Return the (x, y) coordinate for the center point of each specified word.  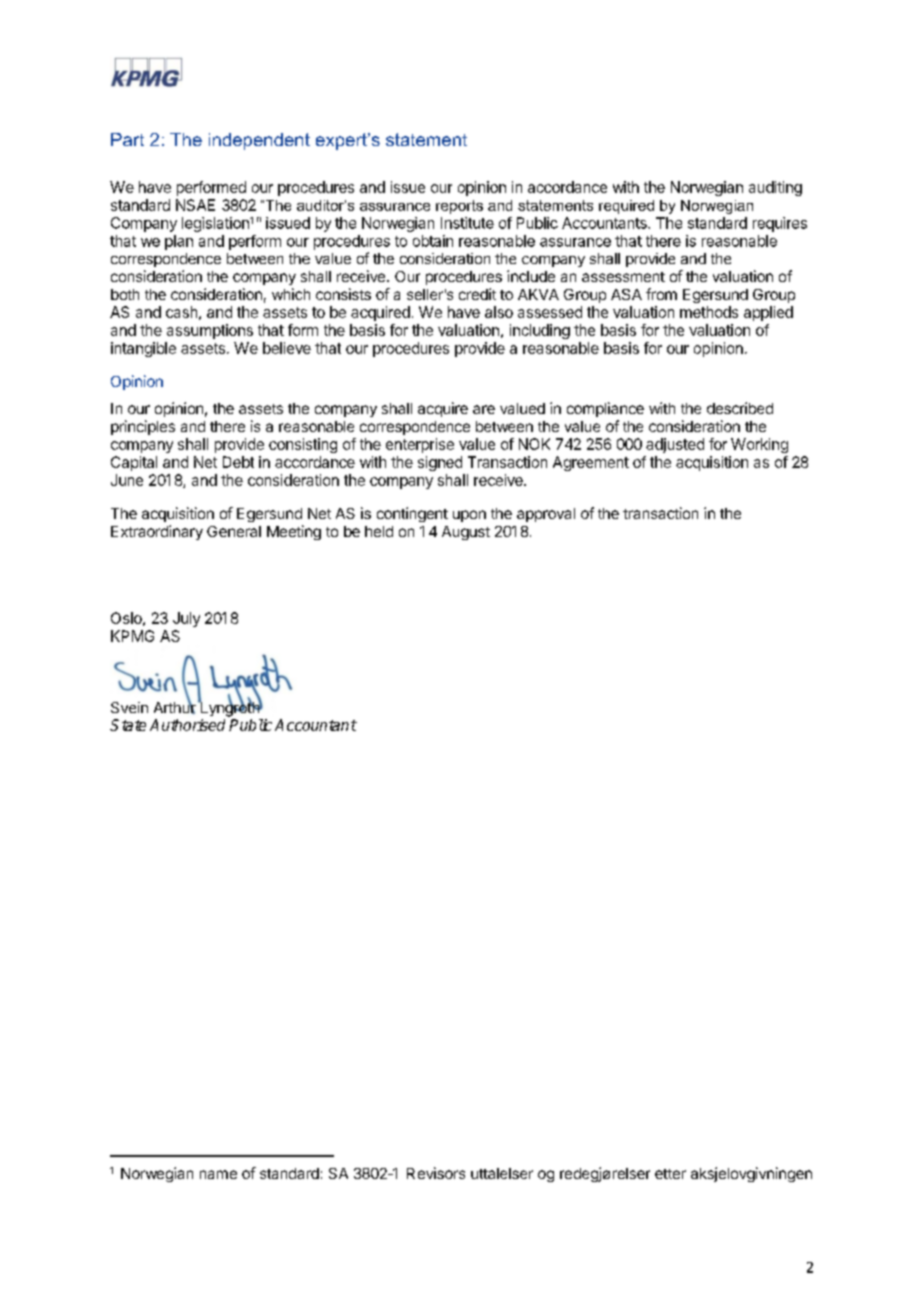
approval (546, 515)
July (186, 619)
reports (459, 207)
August (466, 533)
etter (670, 1174)
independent (259, 141)
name (218, 1174)
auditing (775, 188)
